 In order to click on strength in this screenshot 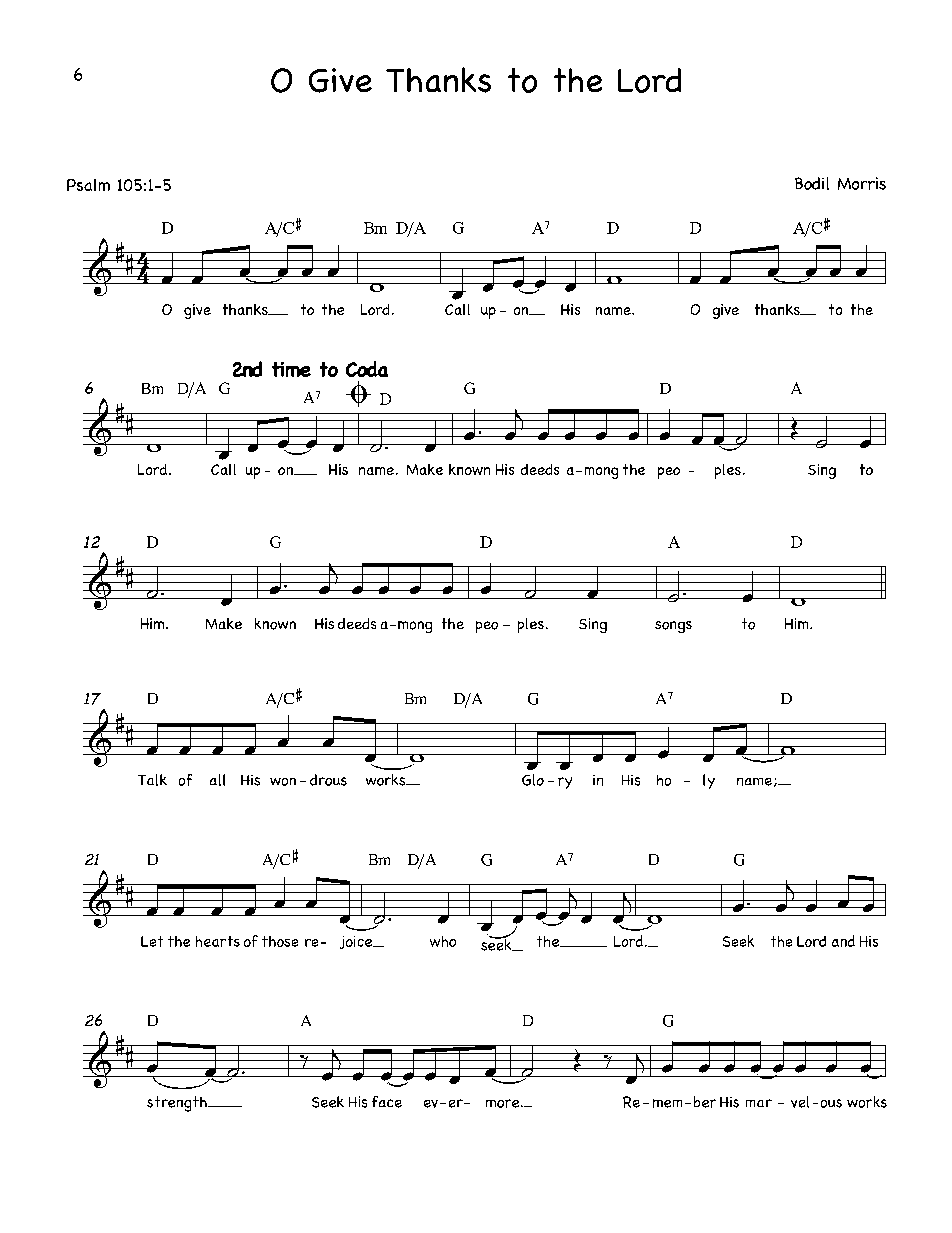, I will do `click(178, 1104)`.
